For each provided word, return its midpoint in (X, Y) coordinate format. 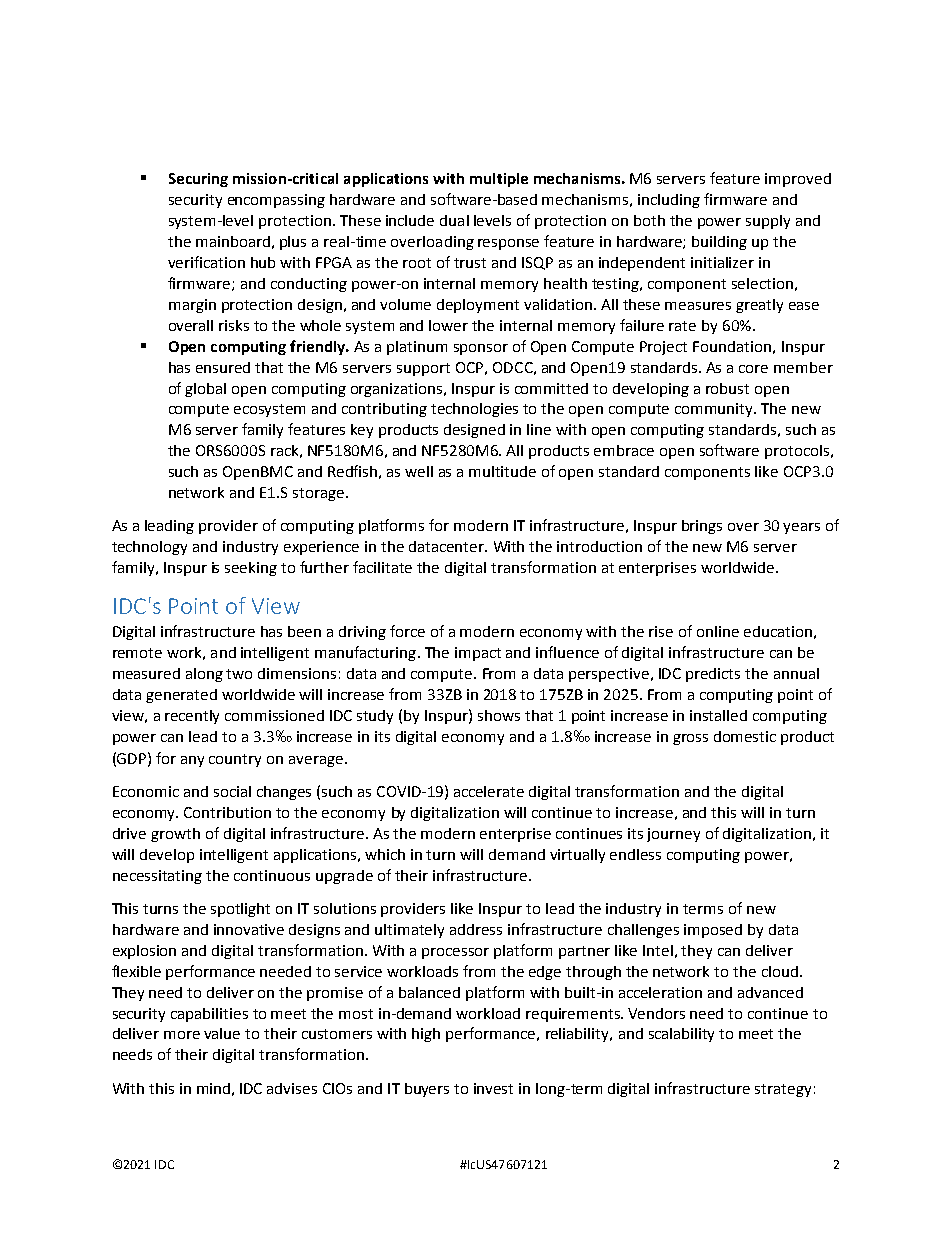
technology (149, 548)
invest (493, 1088)
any (192, 761)
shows (499, 715)
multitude (502, 471)
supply (768, 222)
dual (454, 220)
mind (213, 1088)
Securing (198, 180)
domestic (745, 736)
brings (702, 527)
